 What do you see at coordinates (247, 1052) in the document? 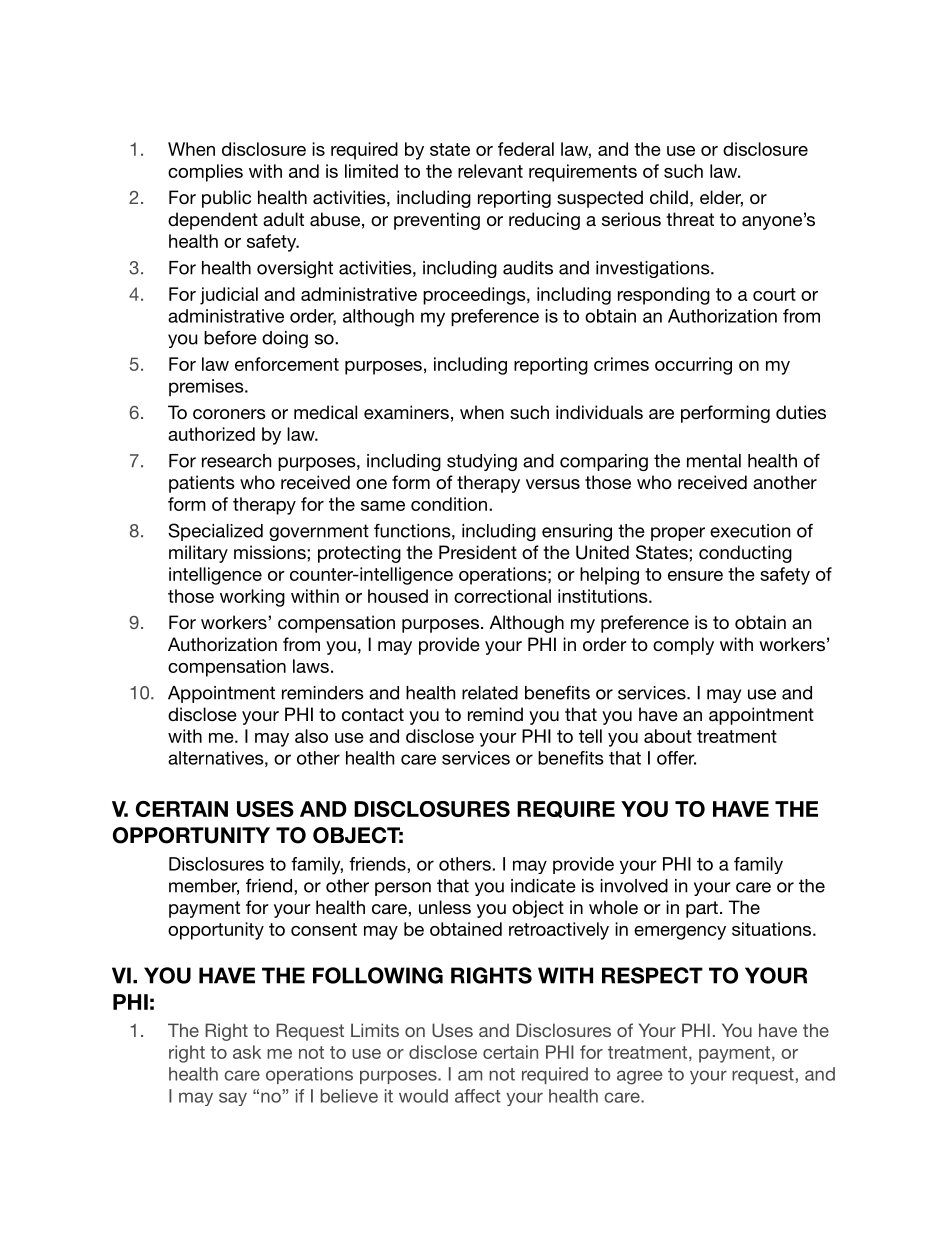
I see `ask` at bounding box center [247, 1052].
